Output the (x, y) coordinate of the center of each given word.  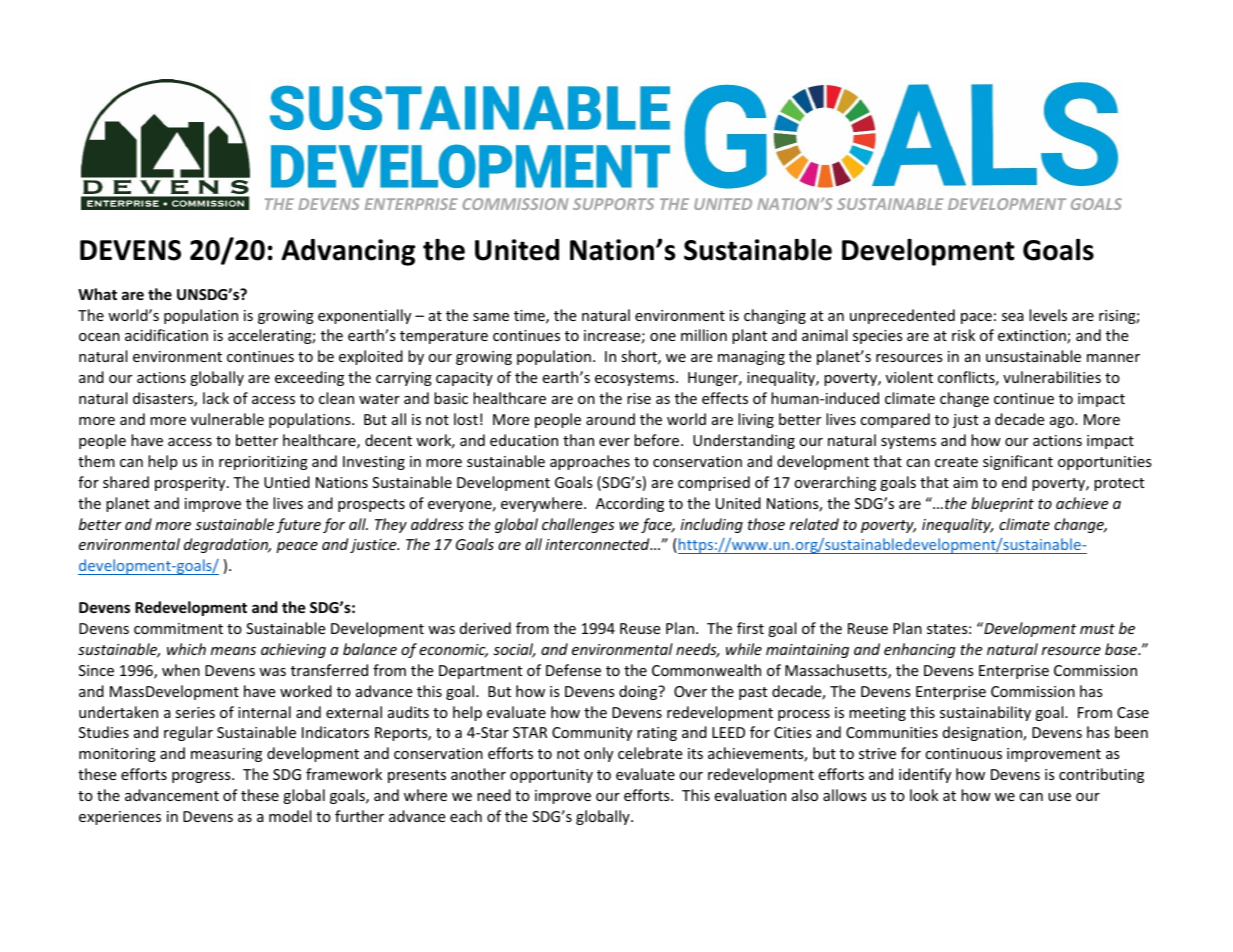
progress (202, 777)
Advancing (348, 252)
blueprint (1002, 504)
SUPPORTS (613, 204)
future (298, 525)
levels (1048, 315)
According (630, 504)
